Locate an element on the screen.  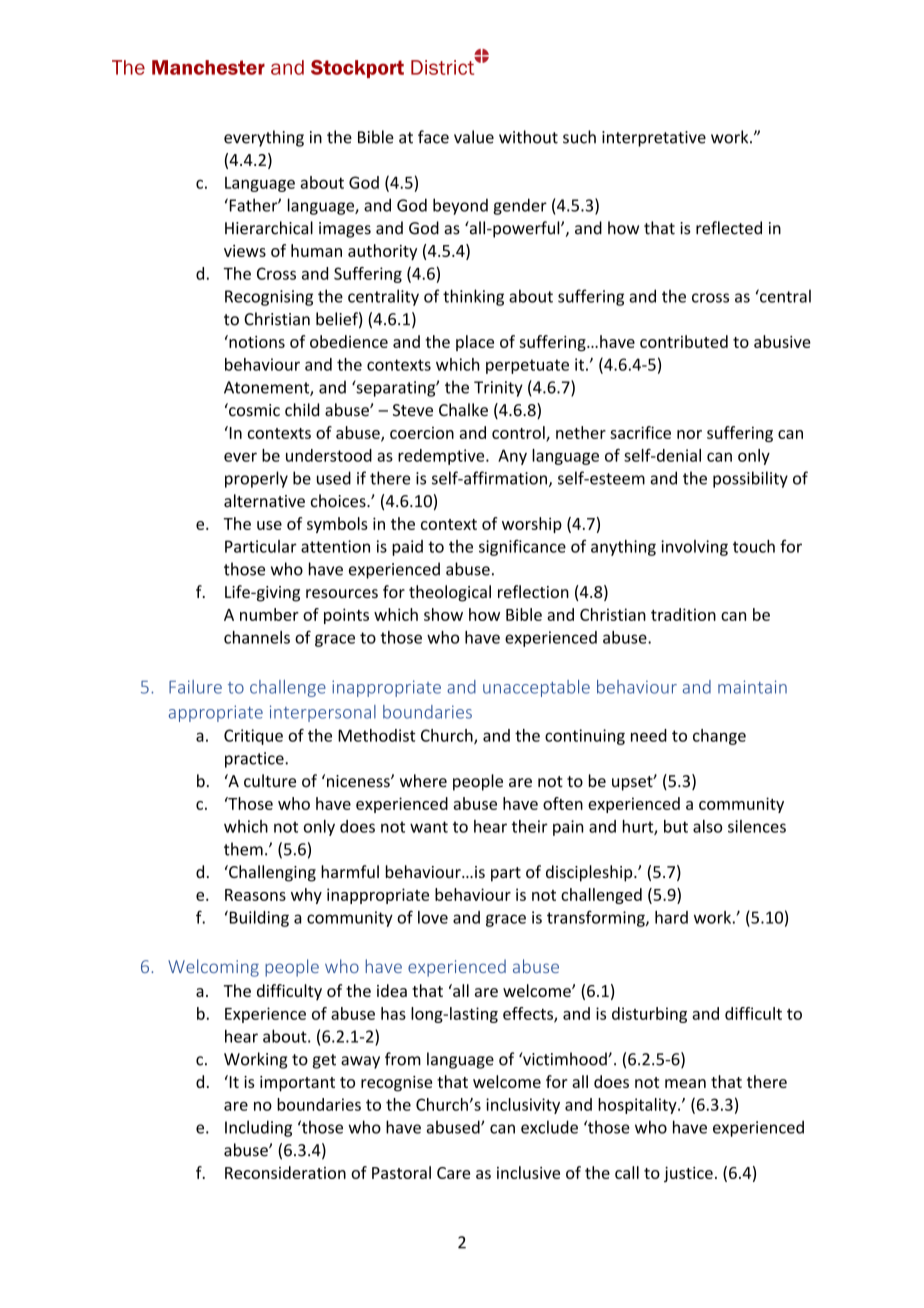
Care is located at coordinates (453, 1173).
